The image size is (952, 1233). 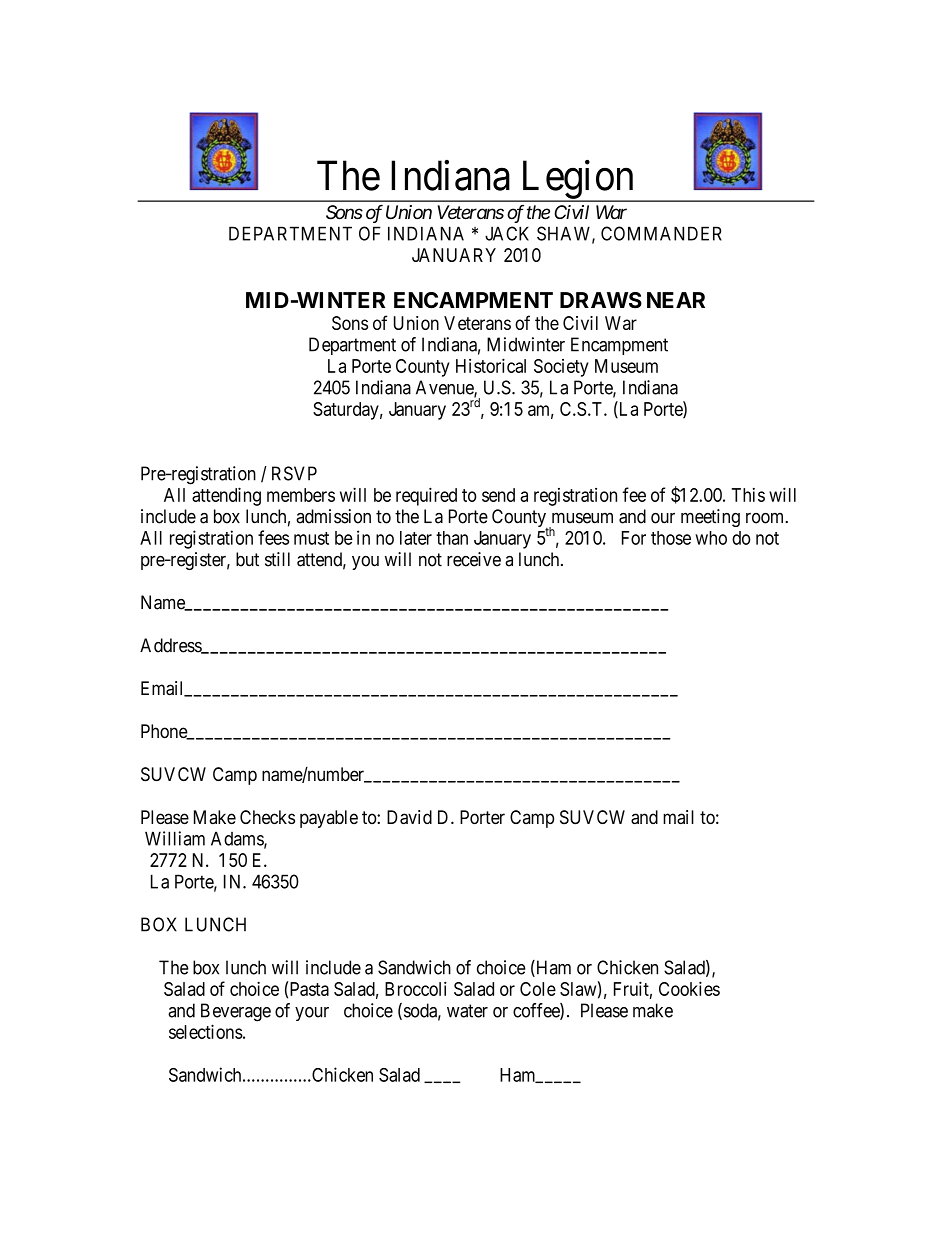 What do you see at coordinates (671, 538) in the document?
I see `those` at bounding box center [671, 538].
